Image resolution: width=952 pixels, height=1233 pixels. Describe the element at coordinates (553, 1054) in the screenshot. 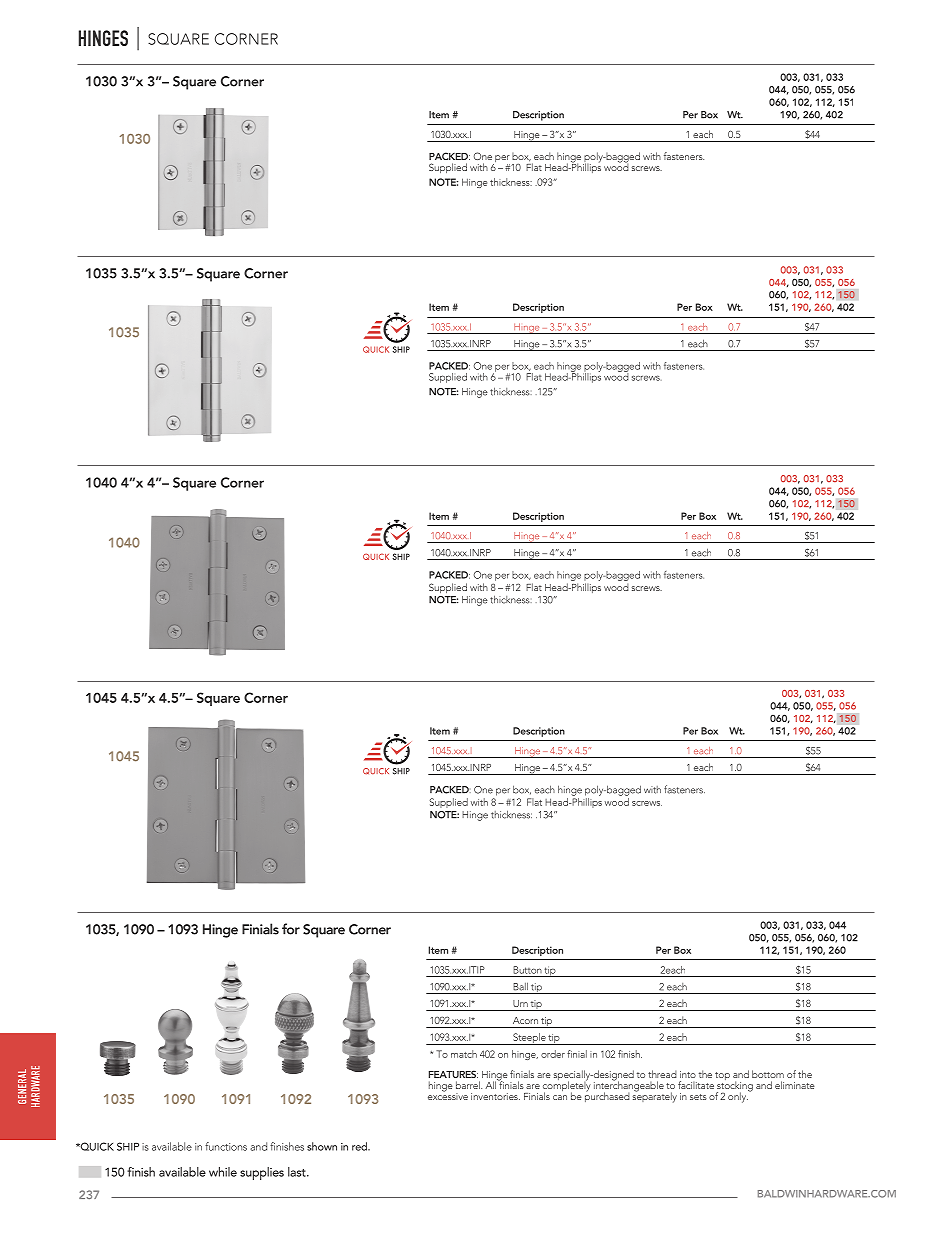

I see `order` at that location.
